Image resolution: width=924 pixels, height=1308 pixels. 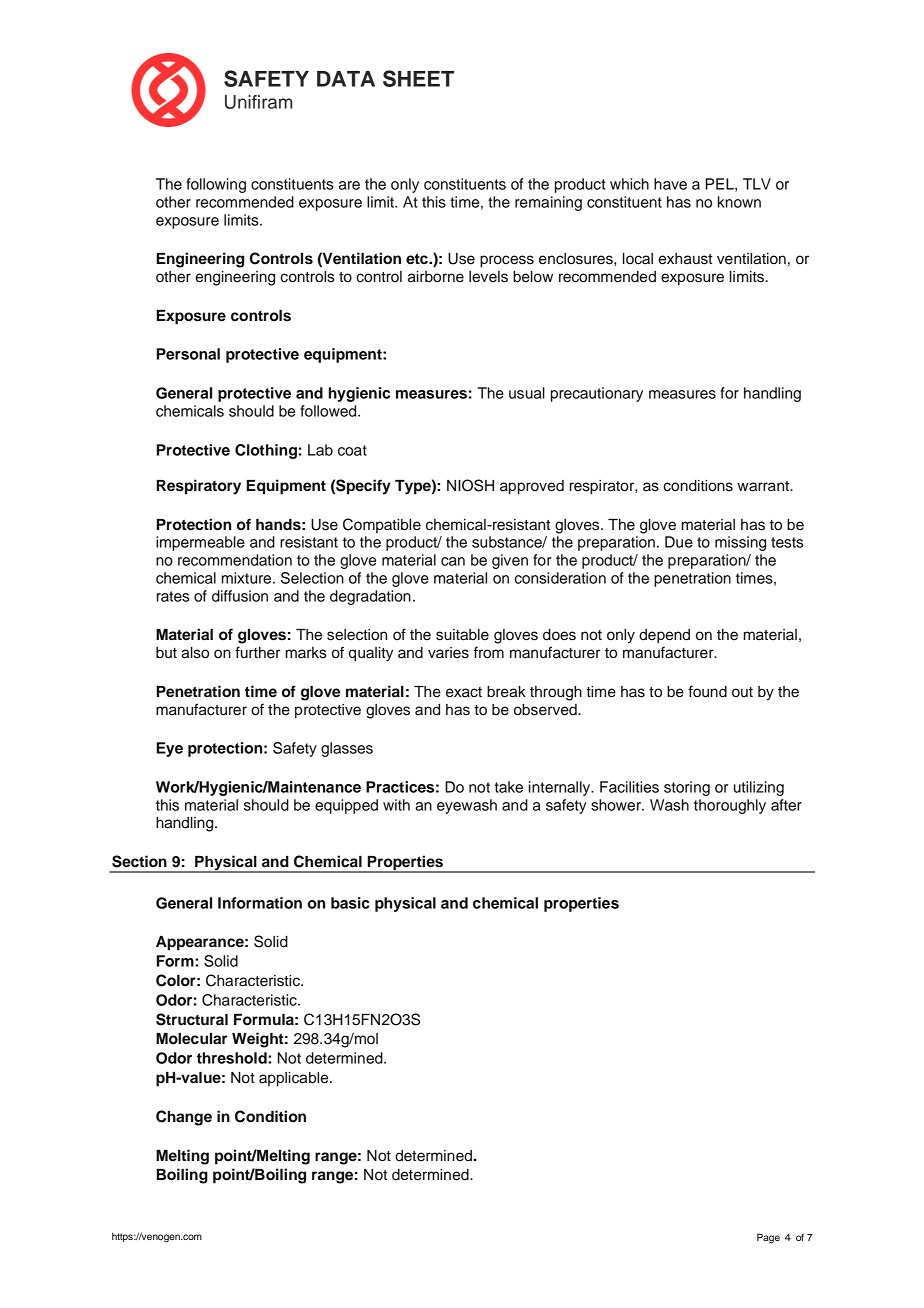 What do you see at coordinates (266, 451) in the image?
I see `Clothing` at bounding box center [266, 451].
